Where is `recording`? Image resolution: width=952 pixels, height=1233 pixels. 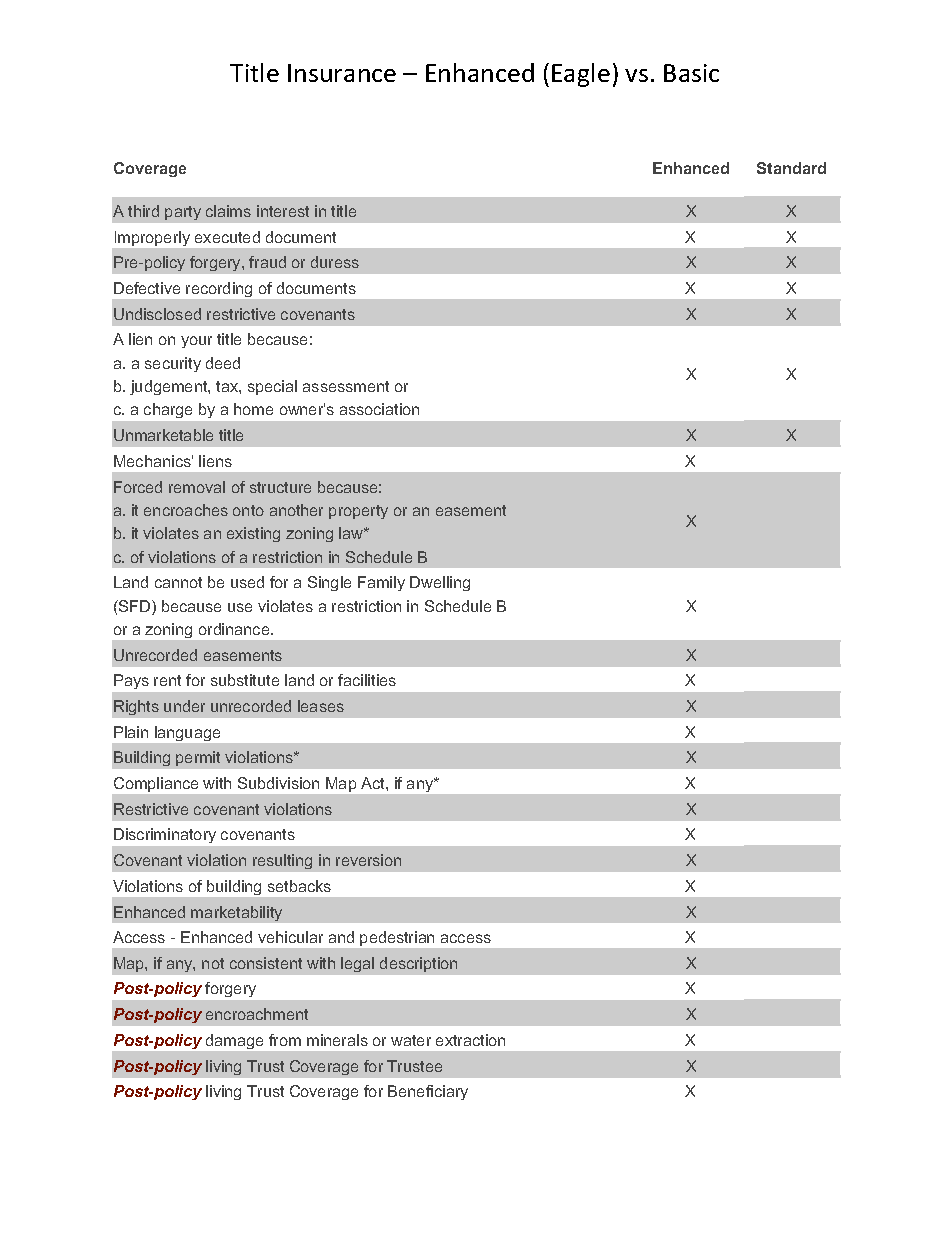 recording is located at coordinates (219, 289).
